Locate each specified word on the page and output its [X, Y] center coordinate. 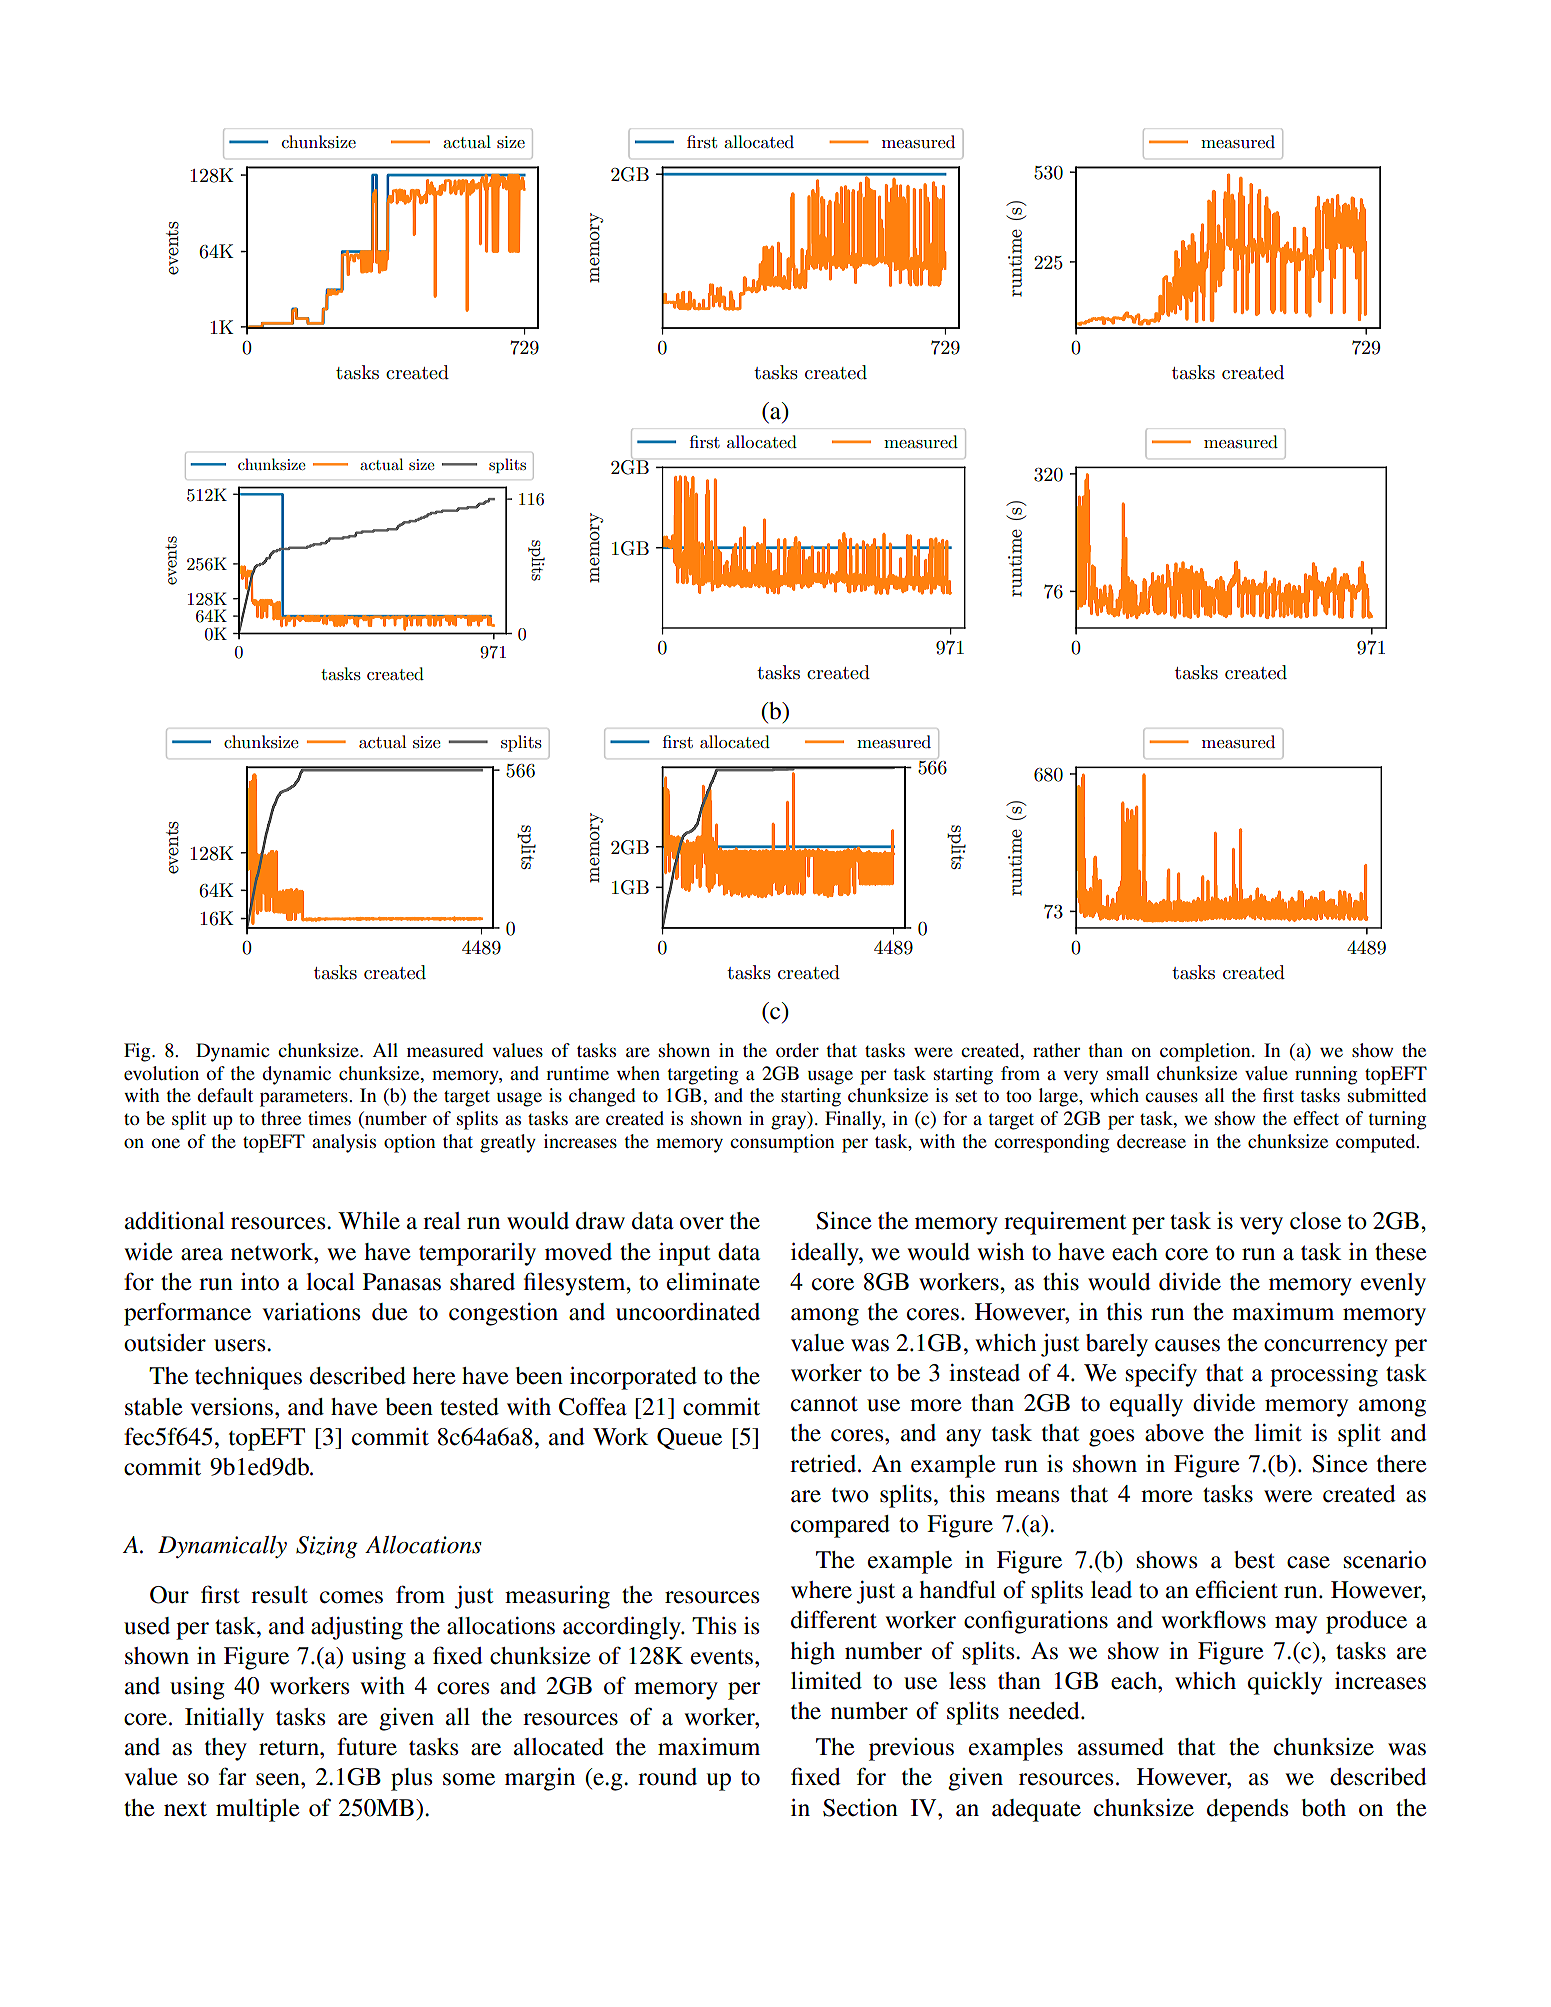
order [797, 1050]
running [1326, 1075]
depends [1247, 1810]
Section [860, 1808]
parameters [305, 1099]
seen [279, 1779]
